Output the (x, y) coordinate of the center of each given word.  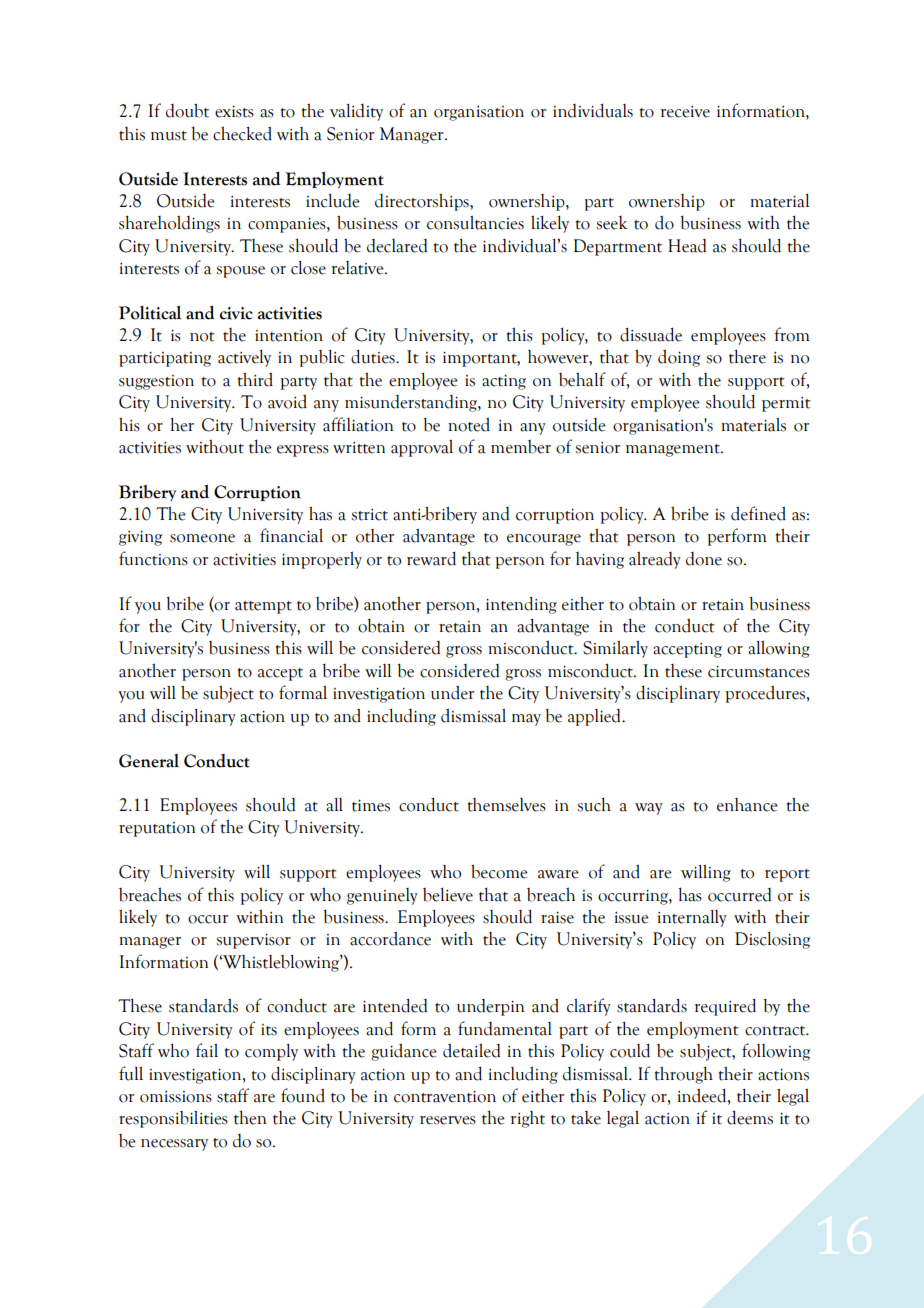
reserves (448, 1120)
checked (242, 133)
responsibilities (173, 1119)
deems (750, 1117)
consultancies (475, 223)
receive (685, 112)
